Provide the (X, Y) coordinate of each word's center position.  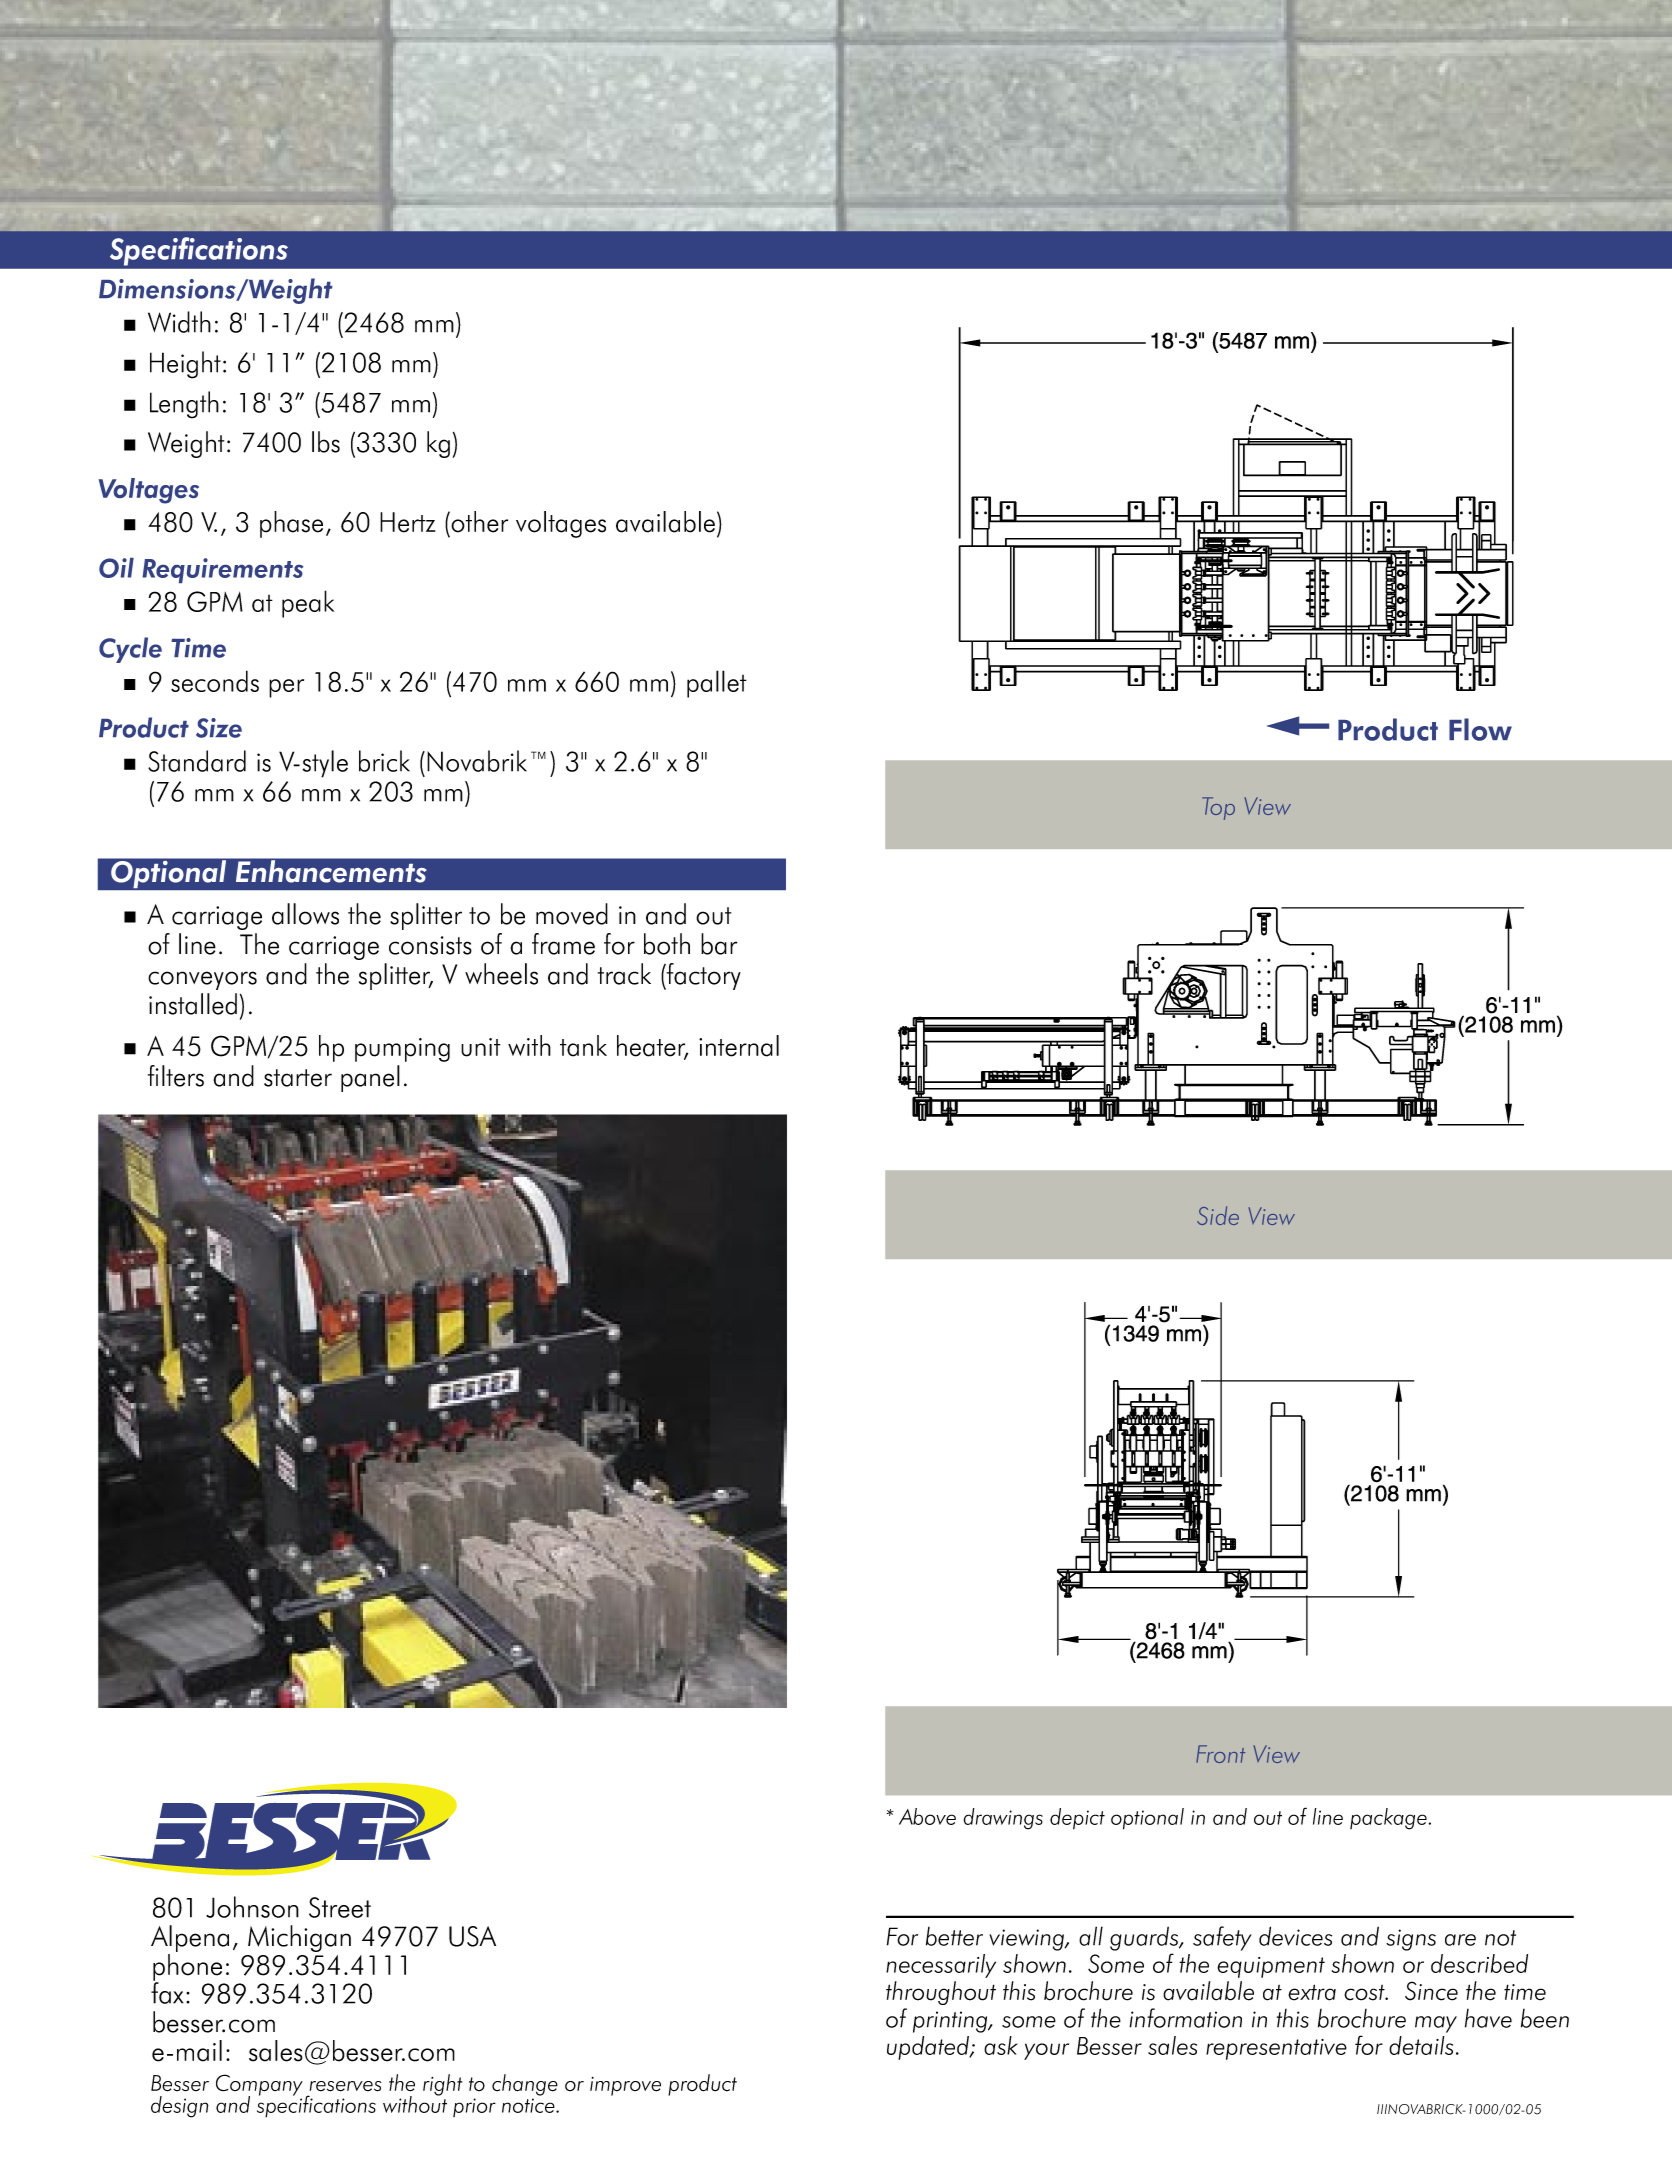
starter (298, 1078)
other (478, 522)
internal (739, 1046)
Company (259, 2086)
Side (1218, 1215)
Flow (1480, 729)
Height (185, 365)
